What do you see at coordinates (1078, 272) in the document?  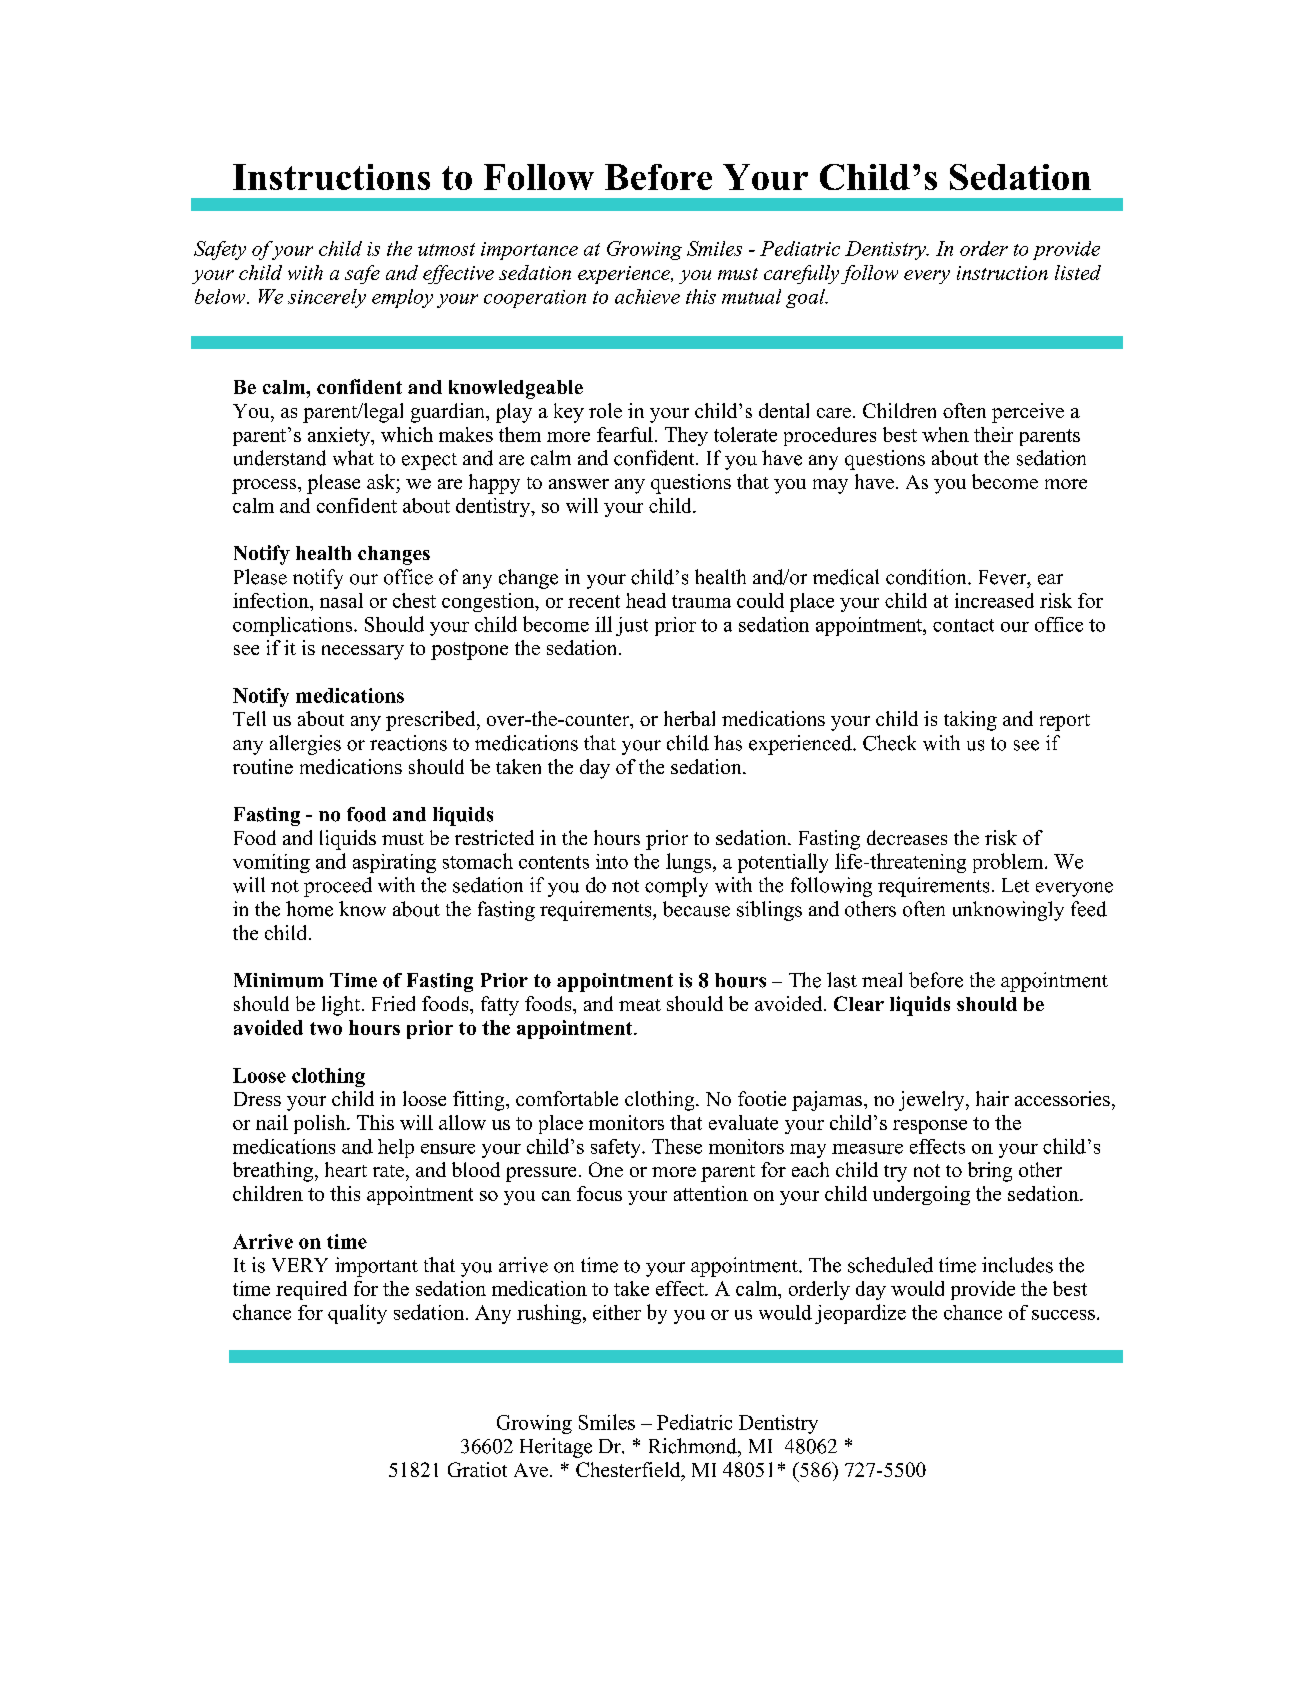 I see `listed` at bounding box center [1078, 272].
